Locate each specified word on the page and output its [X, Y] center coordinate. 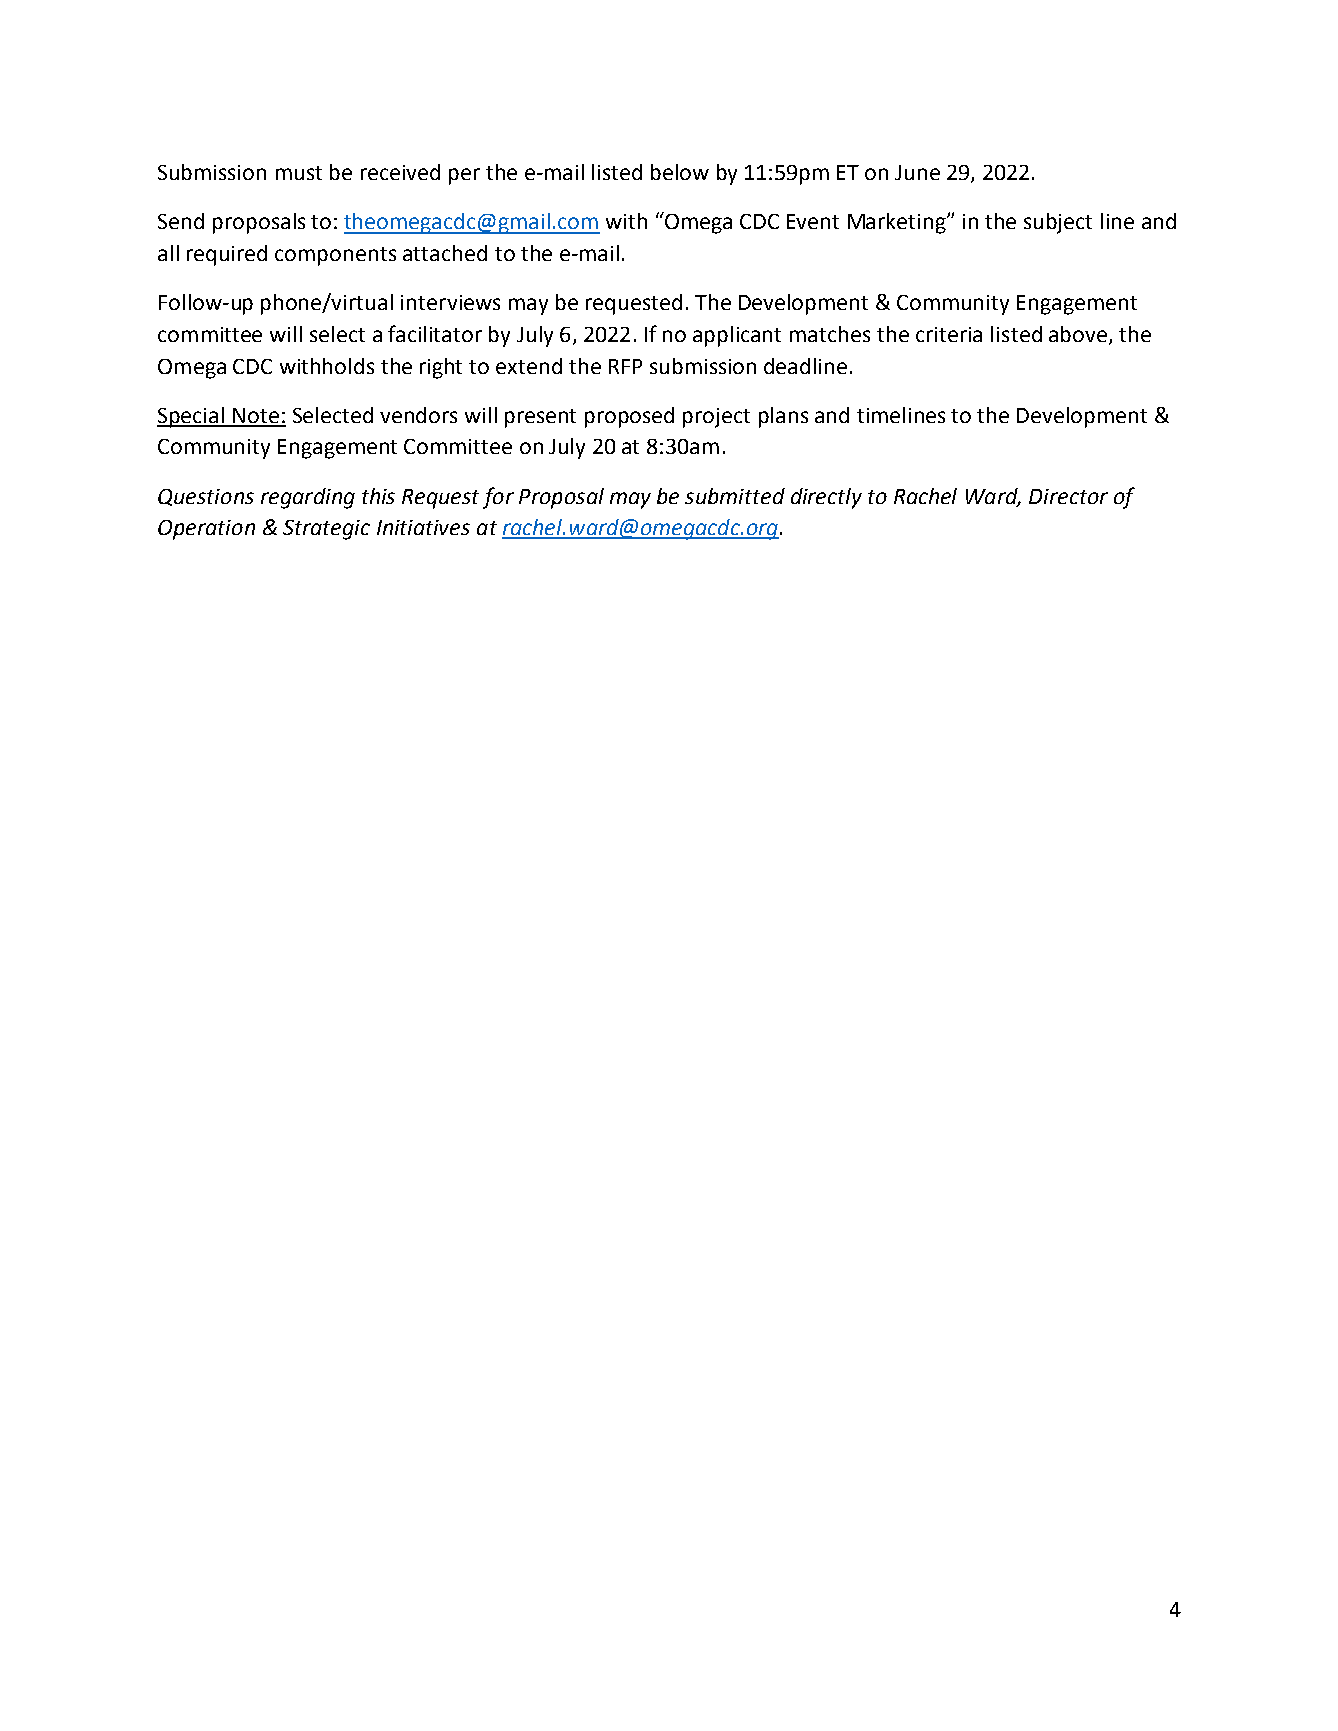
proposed [629, 417]
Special [192, 417]
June [917, 172]
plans [783, 417]
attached [445, 253]
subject [1058, 223]
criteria [949, 334]
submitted [735, 496]
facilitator [435, 333]
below [680, 172]
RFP [625, 366]
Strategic [326, 530]
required [227, 255]
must [299, 173]
